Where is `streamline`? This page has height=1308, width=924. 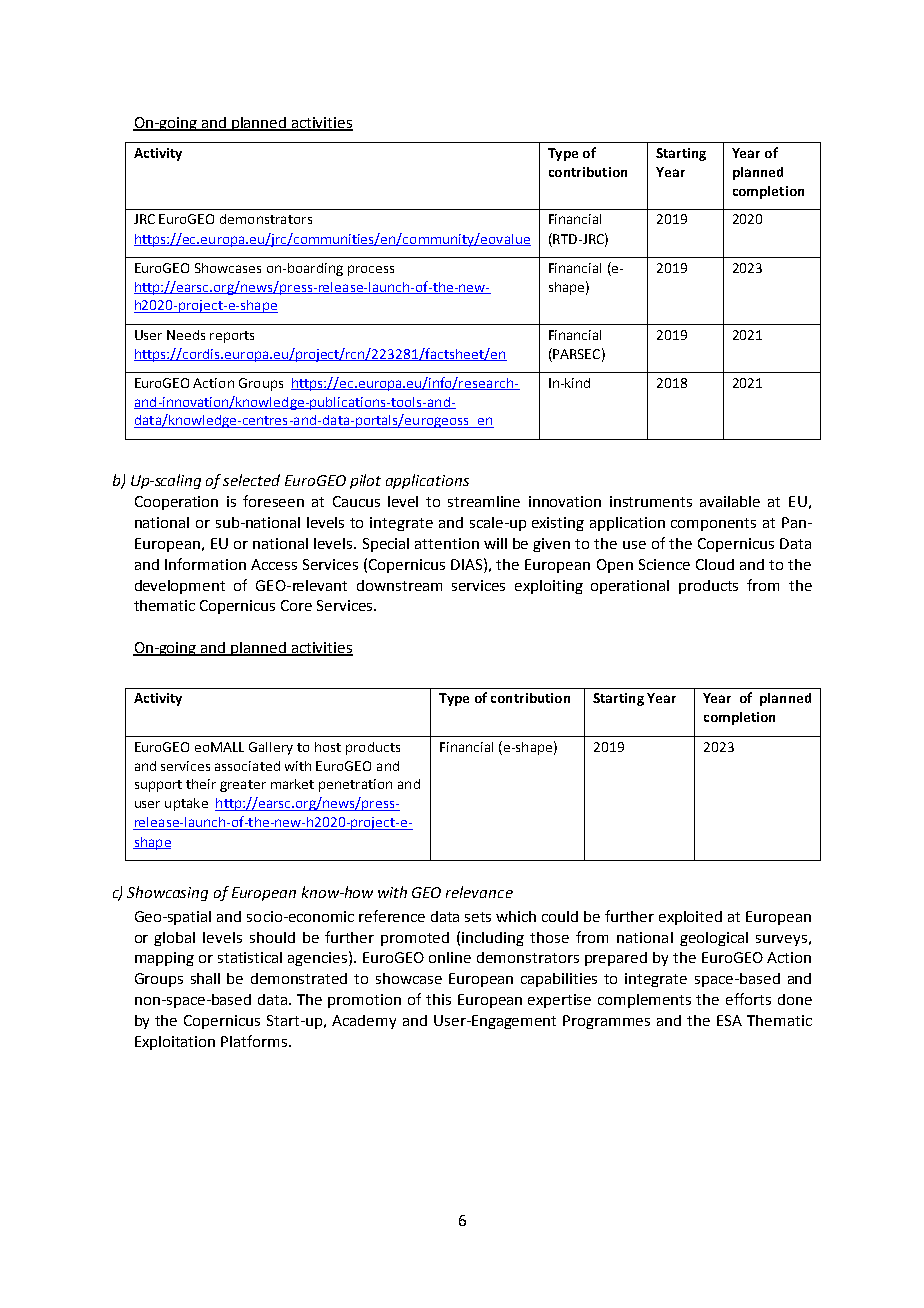
streamline is located at coordinates (484, 501).
